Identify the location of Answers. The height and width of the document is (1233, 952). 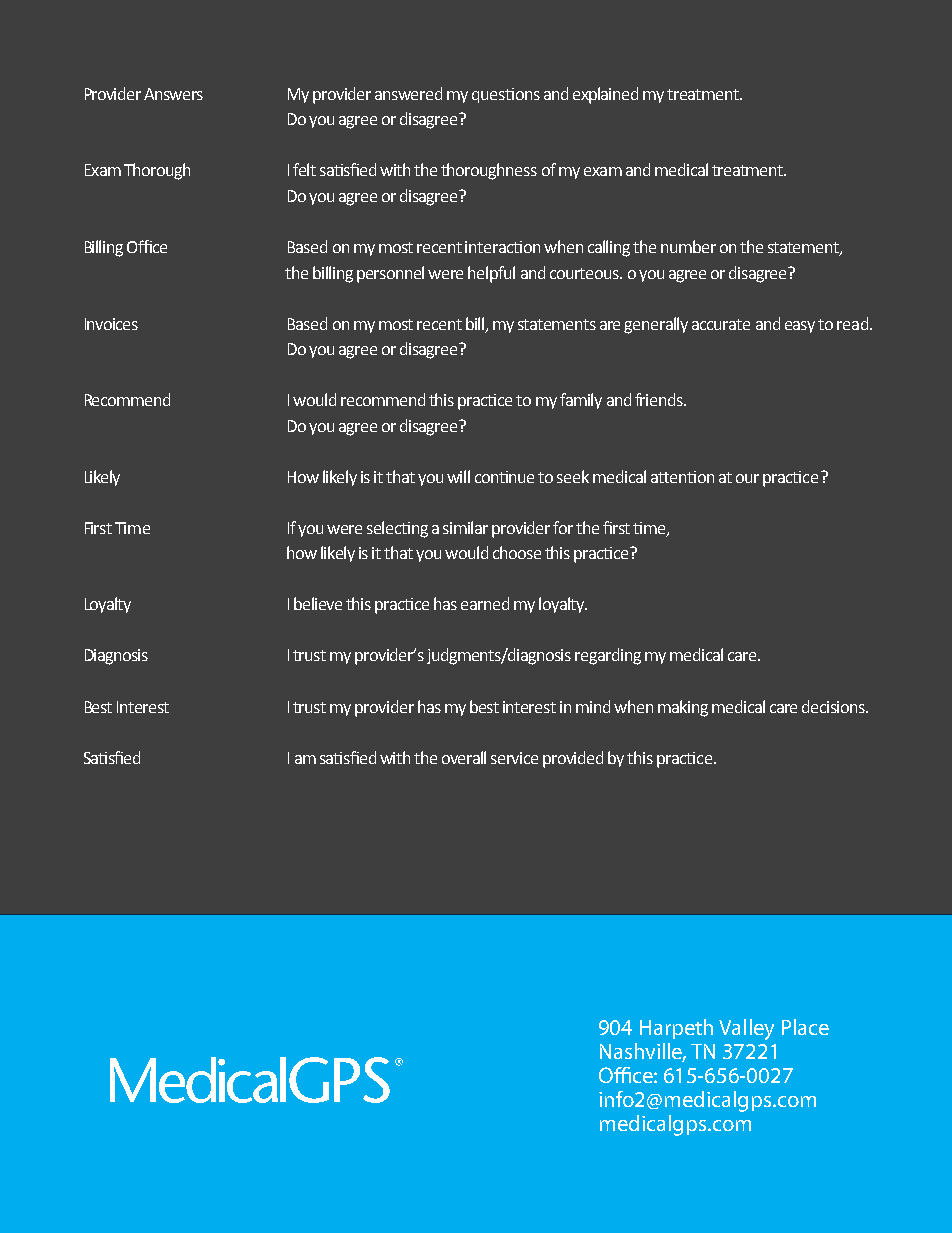
(173, 94).
